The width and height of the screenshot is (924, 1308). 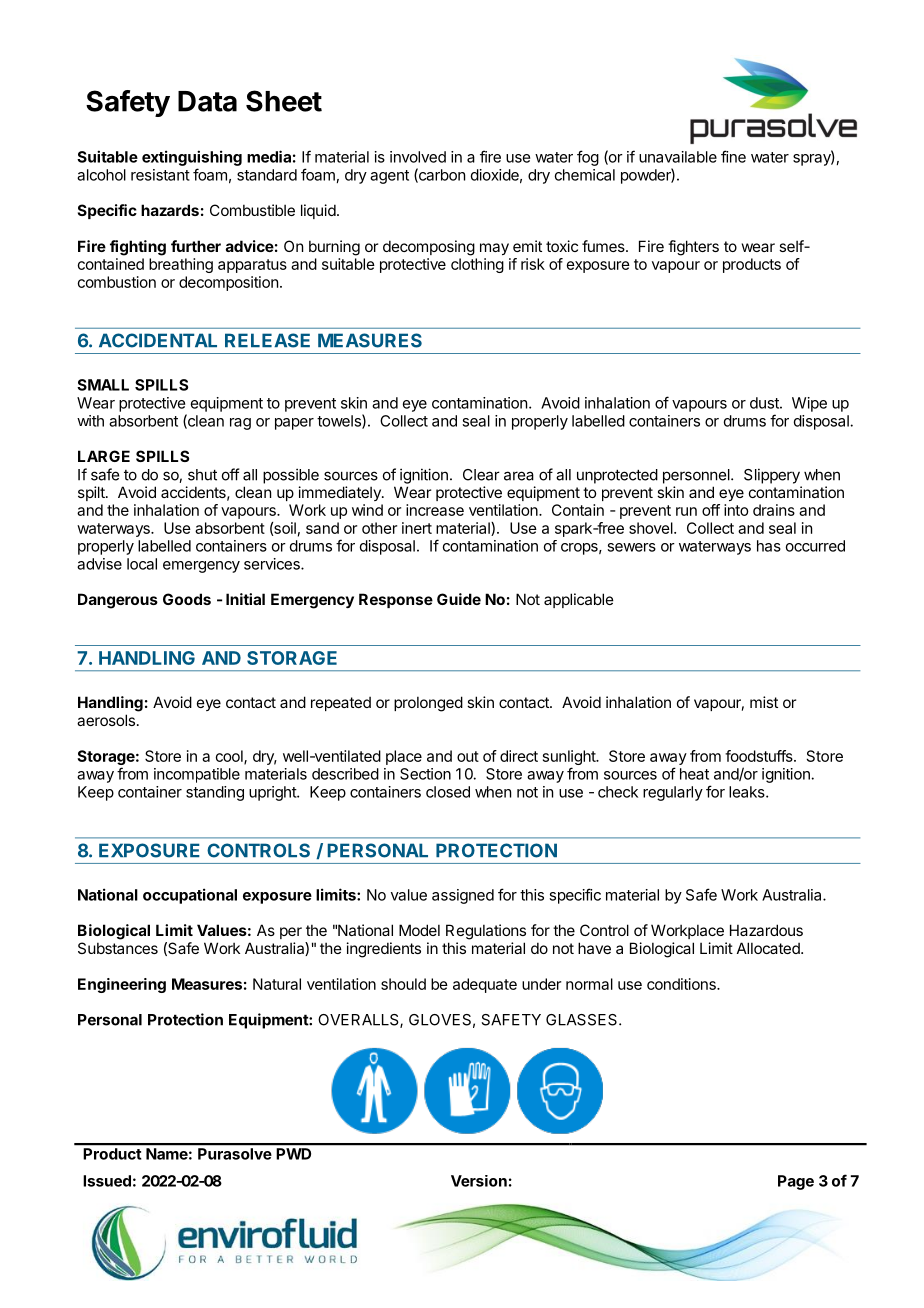 What do you see at coordinates (459, 599) in the screenshot?
I see `Guide` at bounding box center [459, 599].
